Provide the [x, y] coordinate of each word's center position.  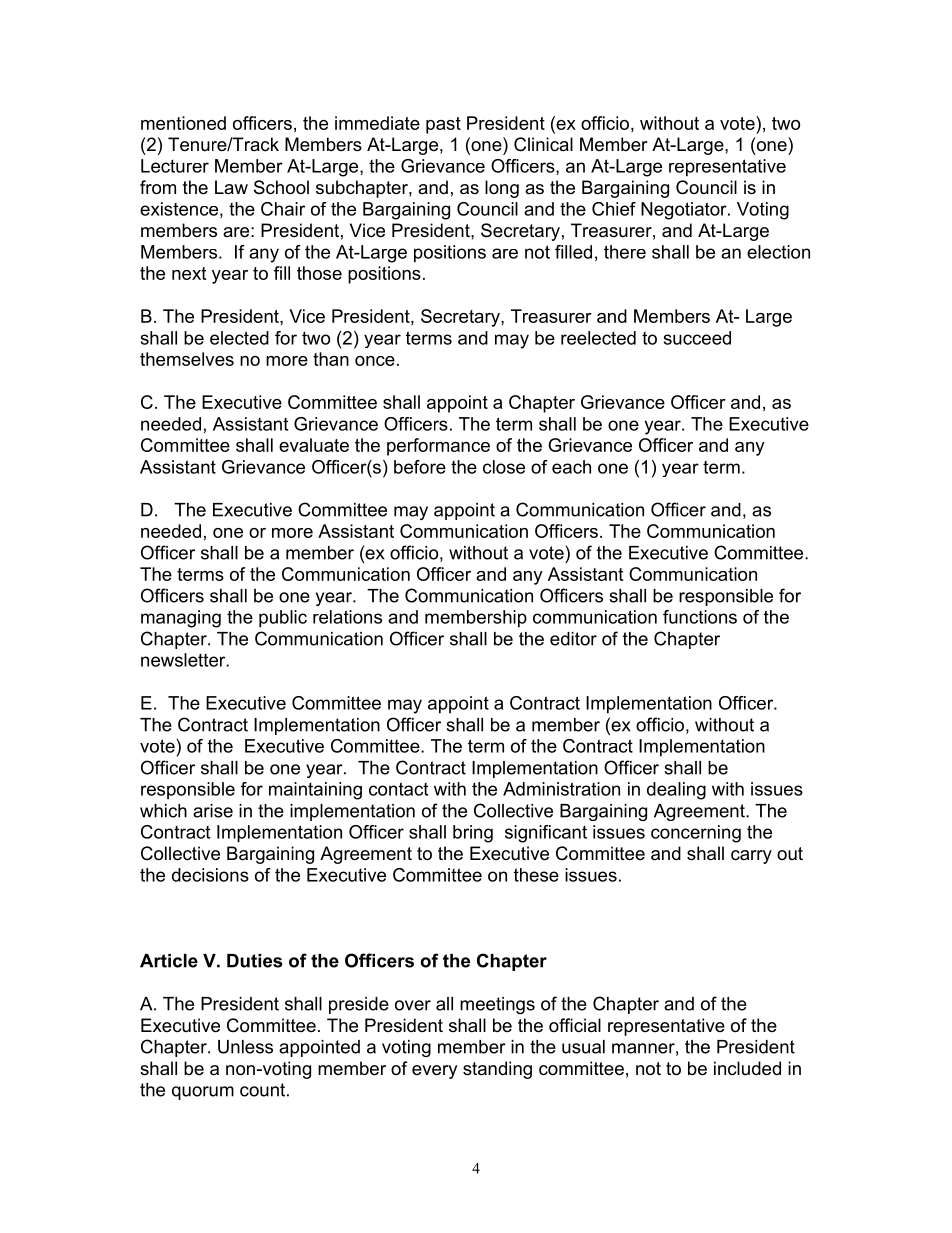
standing [497, 1070]
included [747, 1068]
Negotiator [685, 211]
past [443, 125]
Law [231, 187]
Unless [245, 1047]
